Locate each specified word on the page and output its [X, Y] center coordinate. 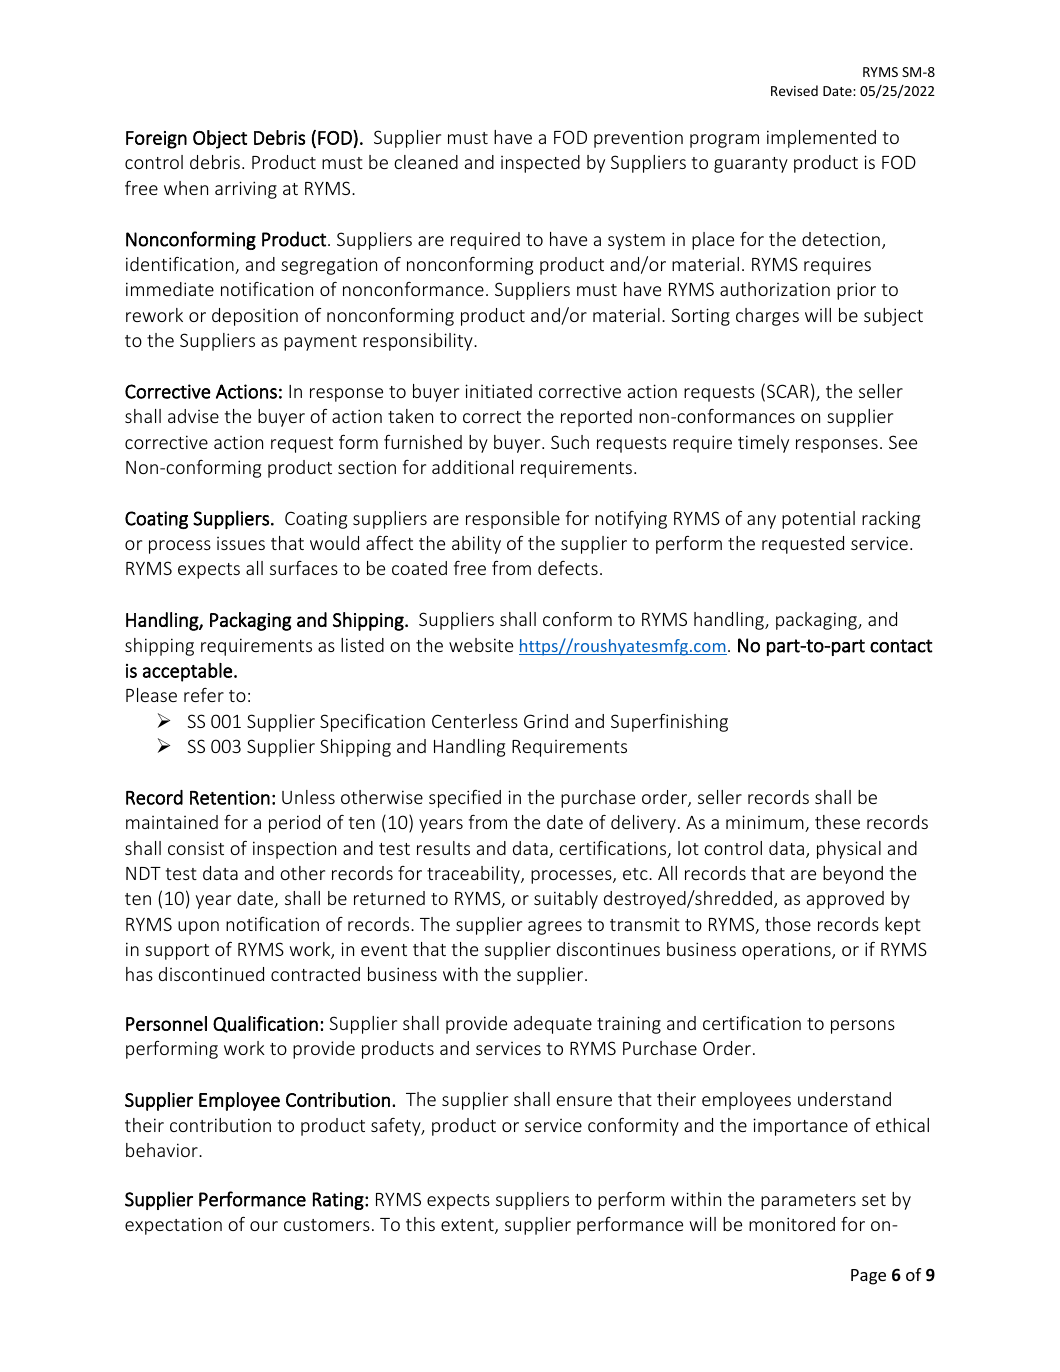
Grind [546, 721]
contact [901, 646]
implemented [821, 139]
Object [220, 139]
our [264, 1226]
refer [204, 695]
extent [468, 1226]
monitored [792, 1224]
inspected [540, 164]
